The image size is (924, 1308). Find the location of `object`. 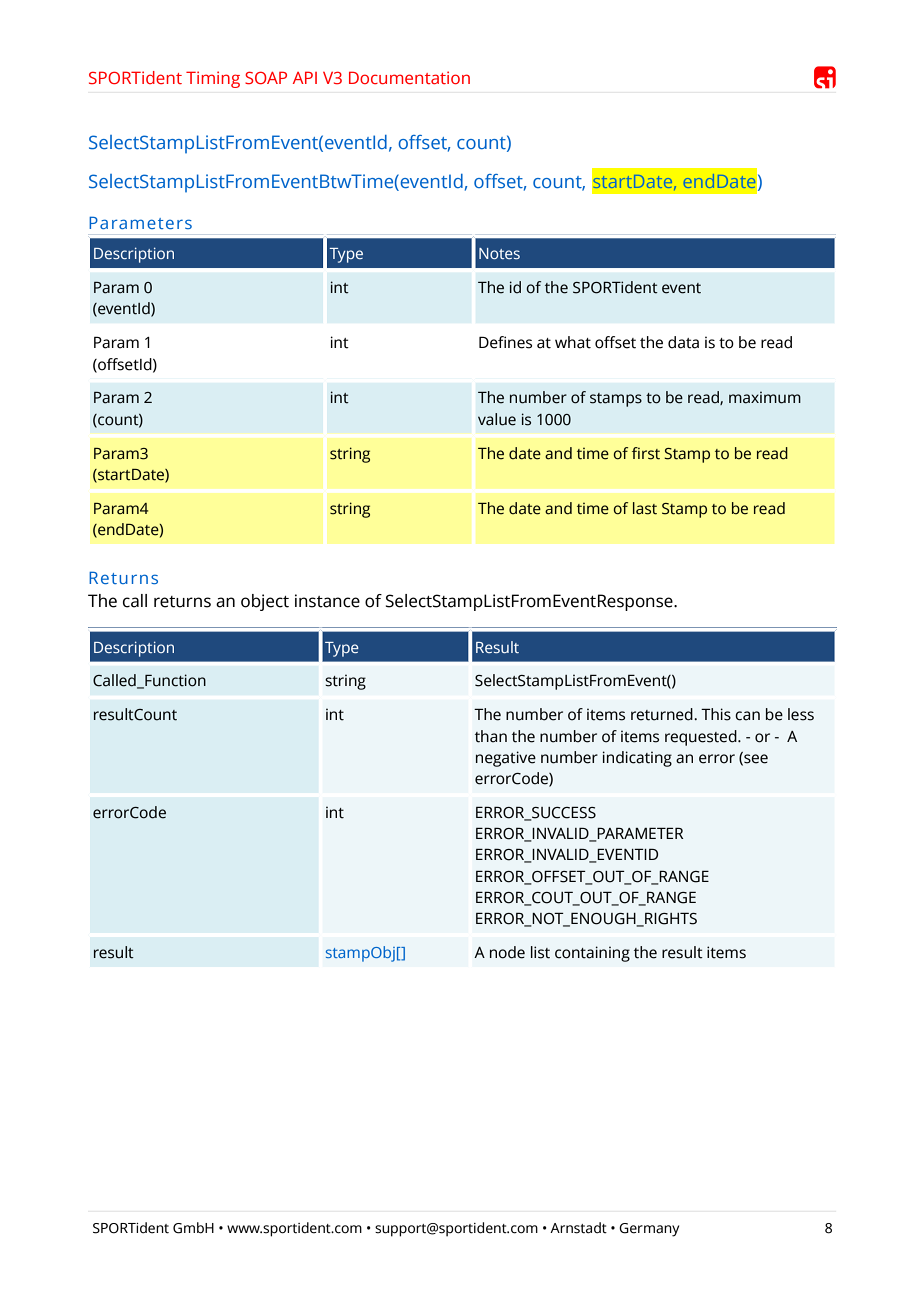

object is located at coordinates (265, 602).
